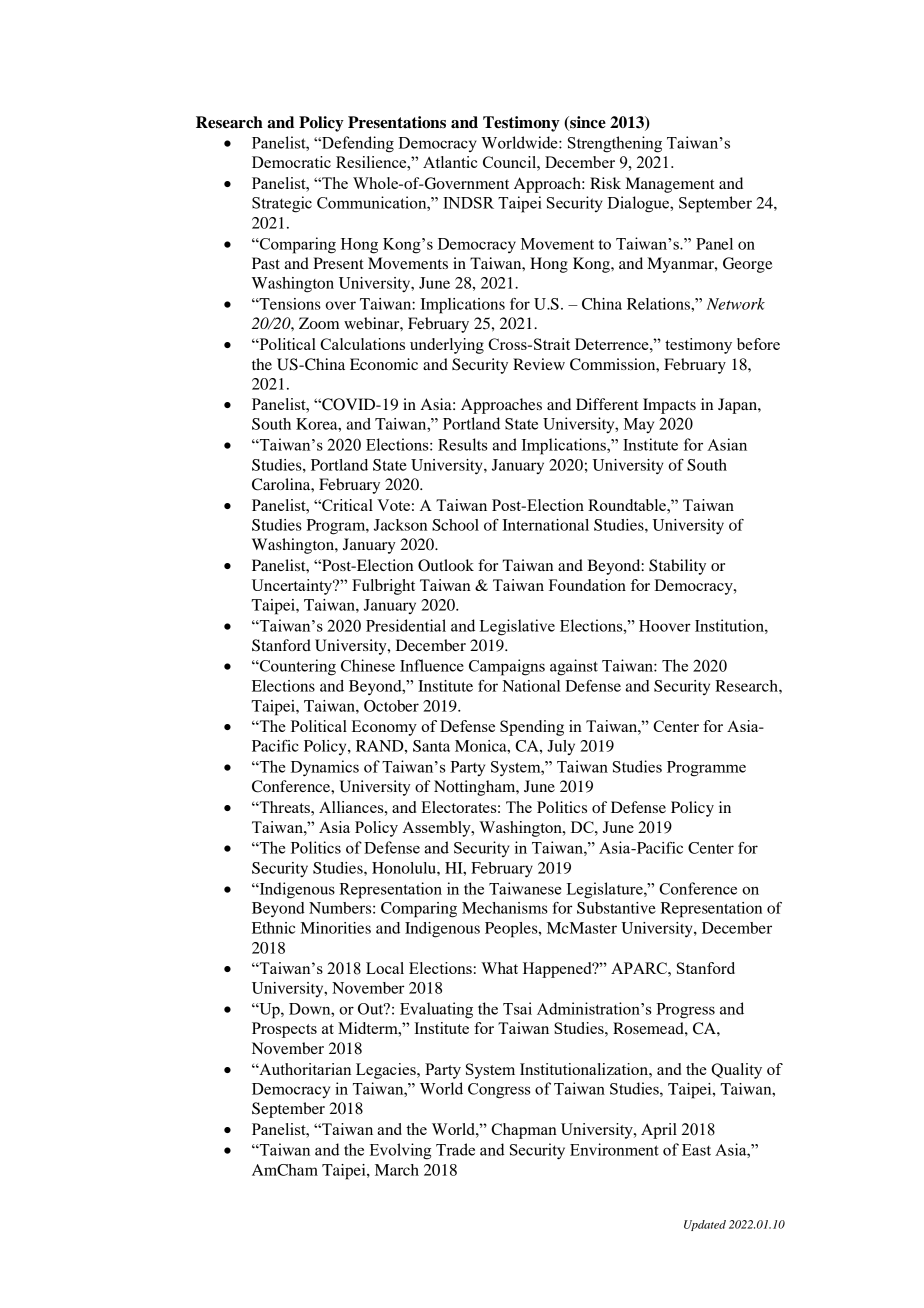 The height and width of the image is (1308, 924). What do you see at coordinates (463, 444) in the image?
I see `Results` at bounding box center [463, 444].
